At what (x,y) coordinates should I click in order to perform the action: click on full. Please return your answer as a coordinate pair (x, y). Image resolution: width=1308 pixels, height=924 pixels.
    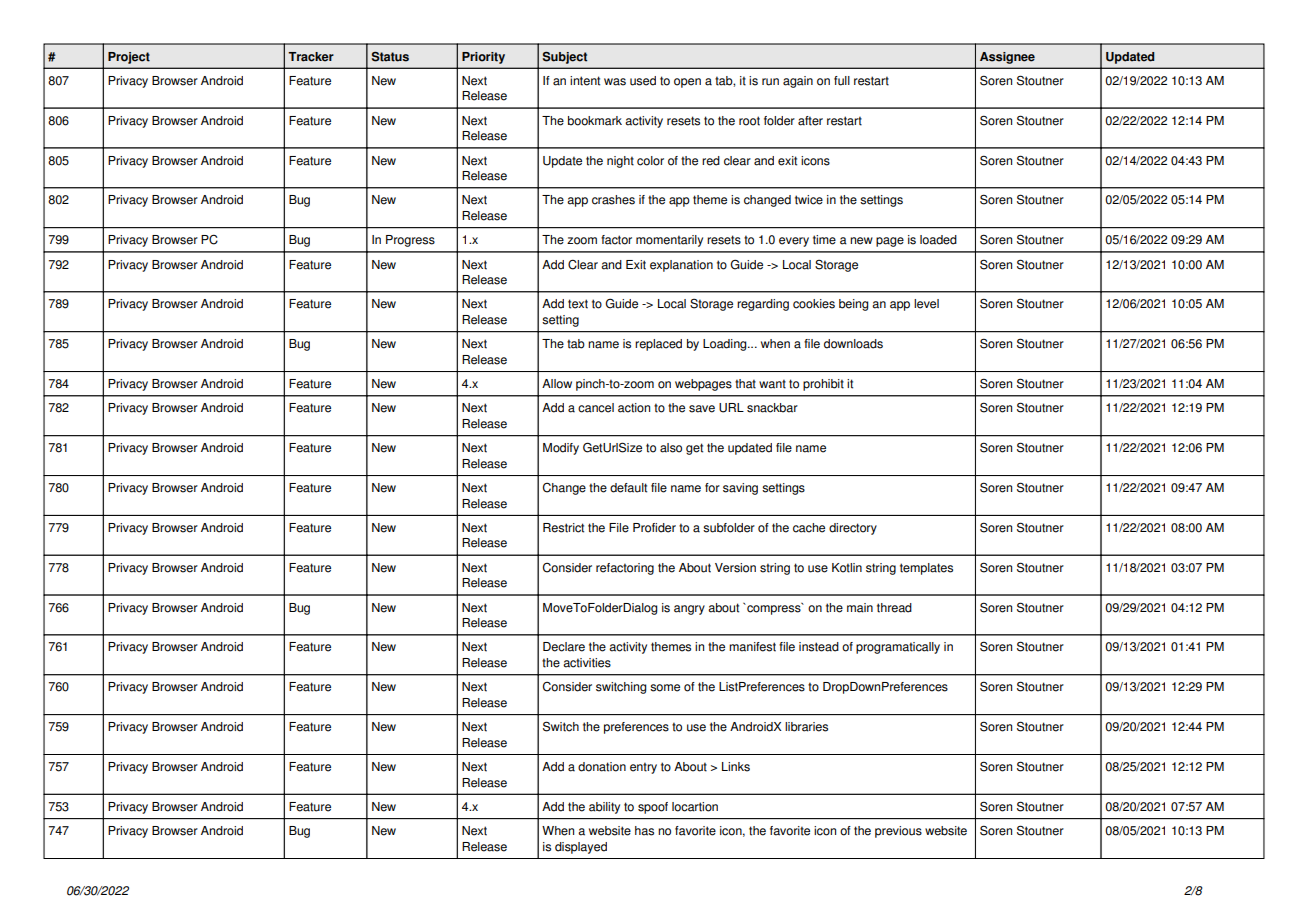
    Looking at the image, I should click on (842, 81).
